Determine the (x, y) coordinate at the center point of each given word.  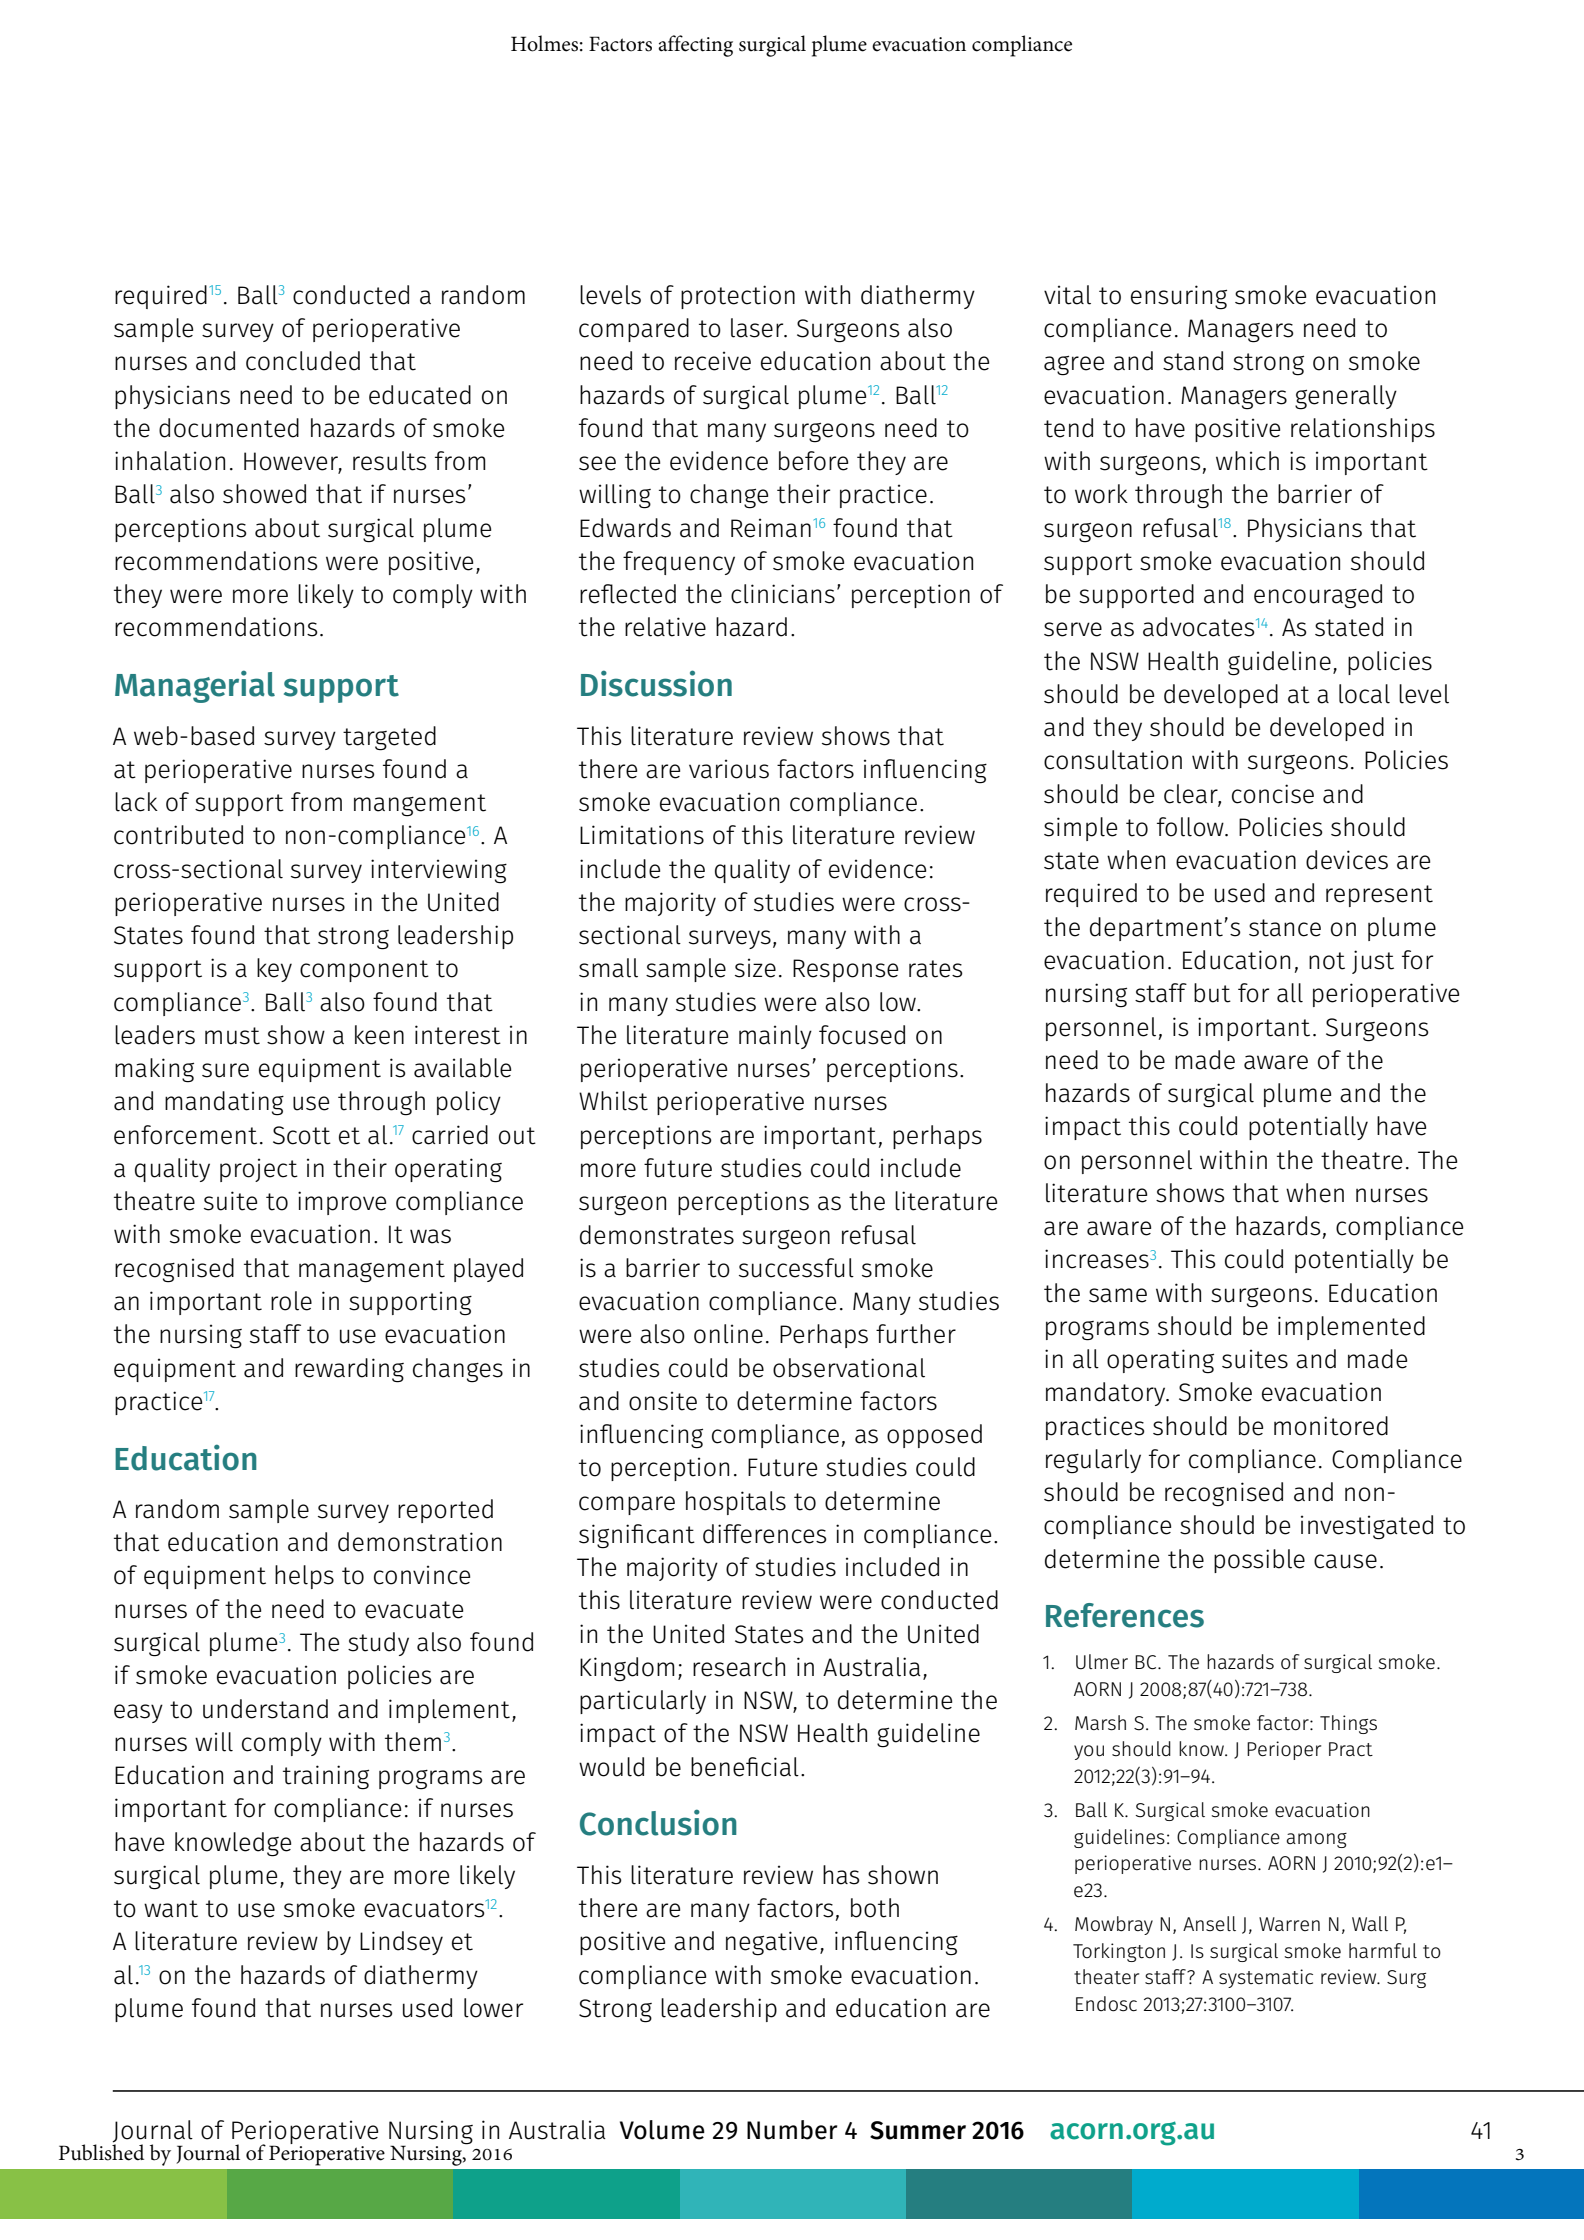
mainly (775, 1037)
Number (792, 2130)
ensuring (1179, 297)
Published (101, 2151)
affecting (695, 46)
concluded (303, 361)
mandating (224, 1103)
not (1327, 961)
